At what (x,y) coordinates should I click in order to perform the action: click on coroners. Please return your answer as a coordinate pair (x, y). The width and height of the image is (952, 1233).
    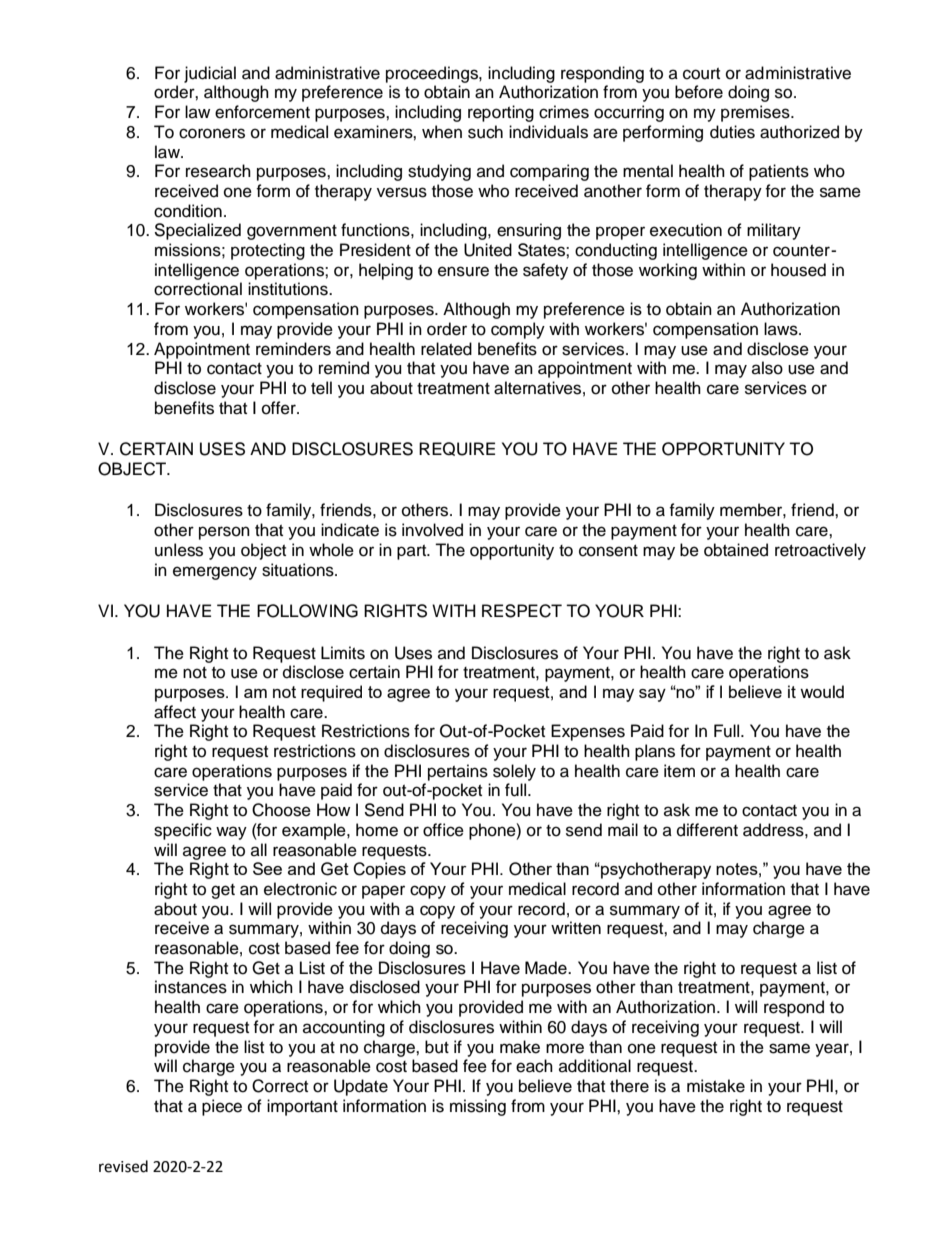
    Looking at the image, I should click on (212, 133).
